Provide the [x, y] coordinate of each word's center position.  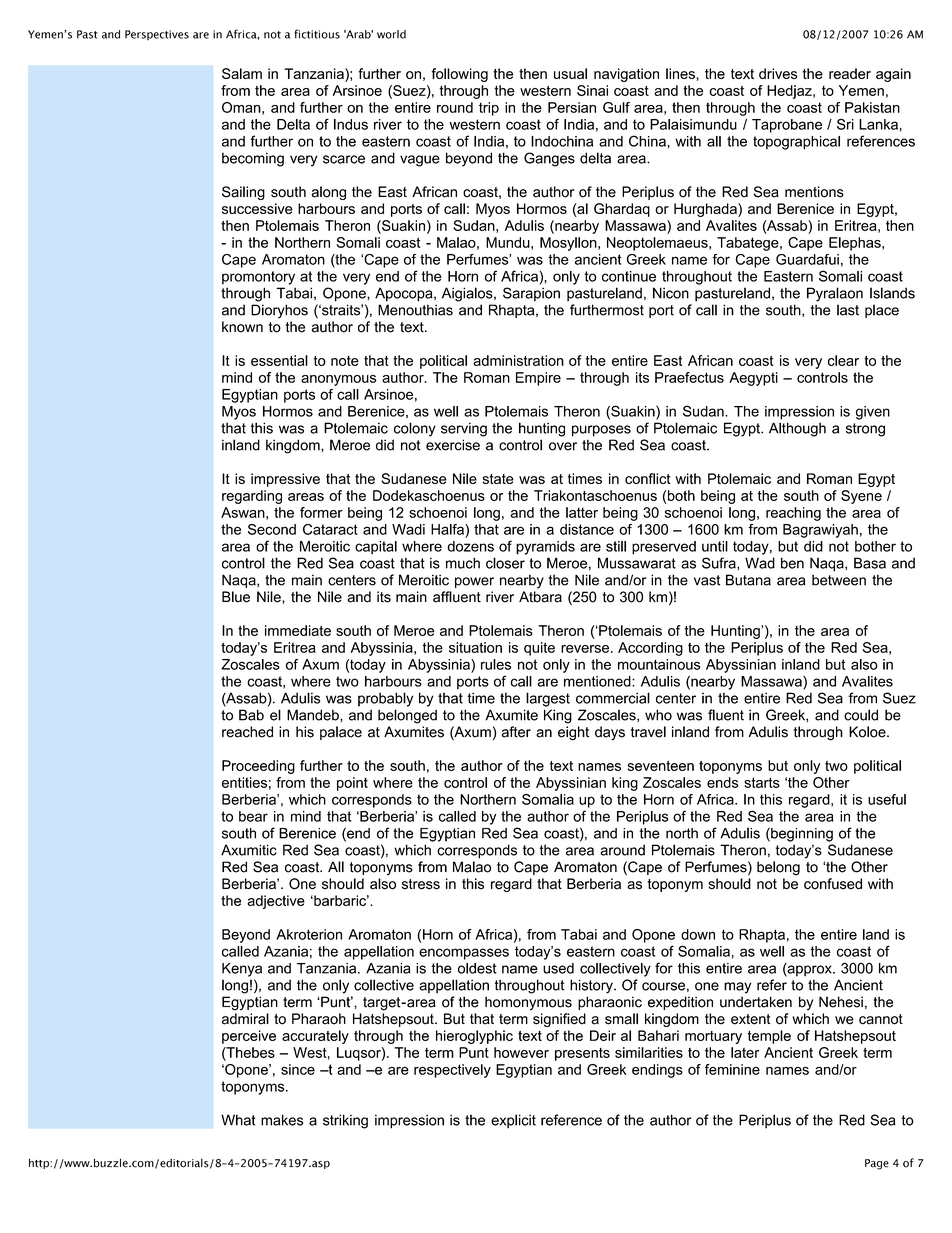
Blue [236, 597]
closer [505, 563]
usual [570, 73]
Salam [242, 73]
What [238, 1120]
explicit [513, 1121]
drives [778, 73]
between [839, 580]
